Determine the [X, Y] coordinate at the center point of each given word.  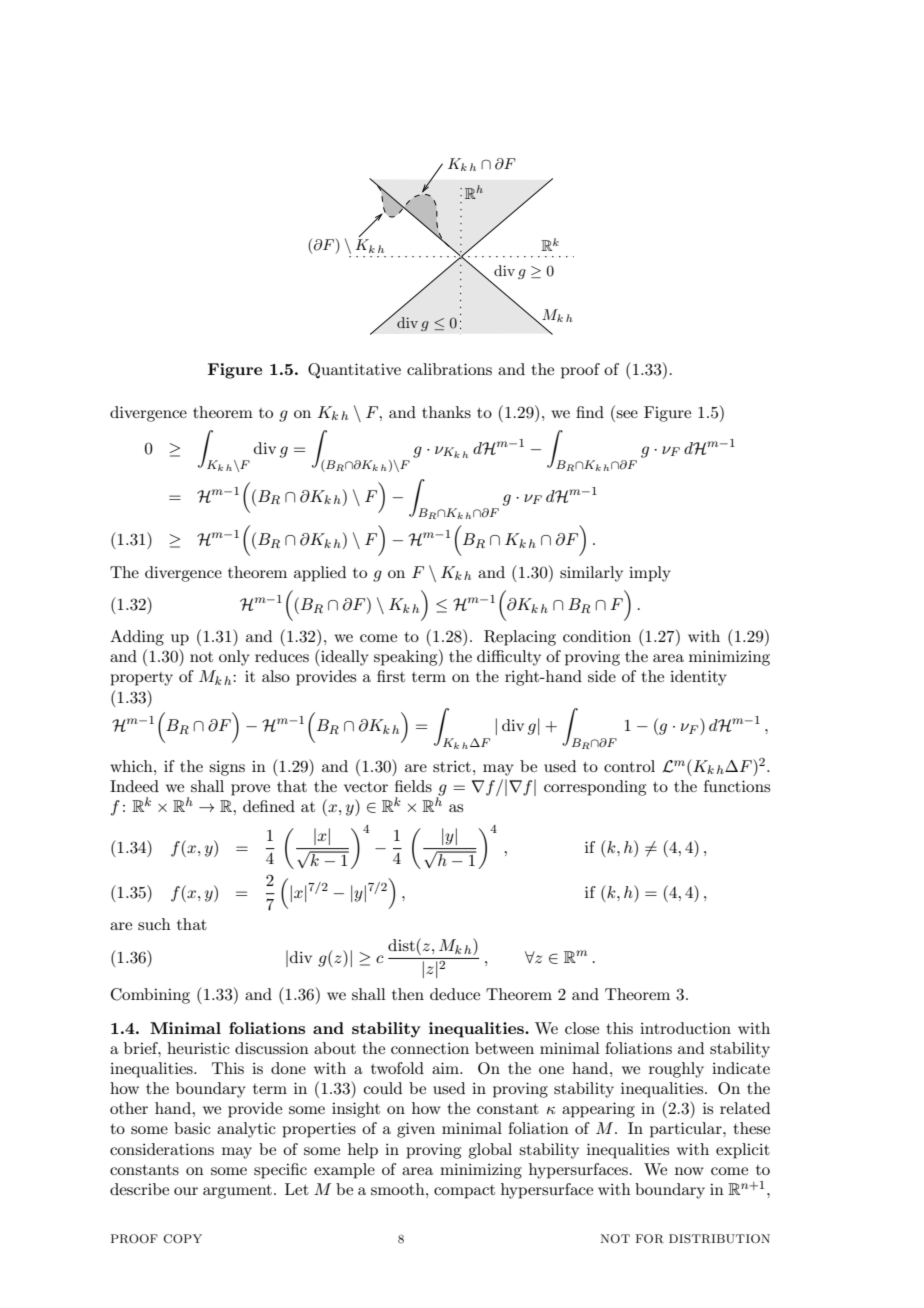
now [689, 1171]
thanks [446, 412]
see [627, 414]
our [186, 1191]
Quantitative [354, 371]
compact [464, 1192]
